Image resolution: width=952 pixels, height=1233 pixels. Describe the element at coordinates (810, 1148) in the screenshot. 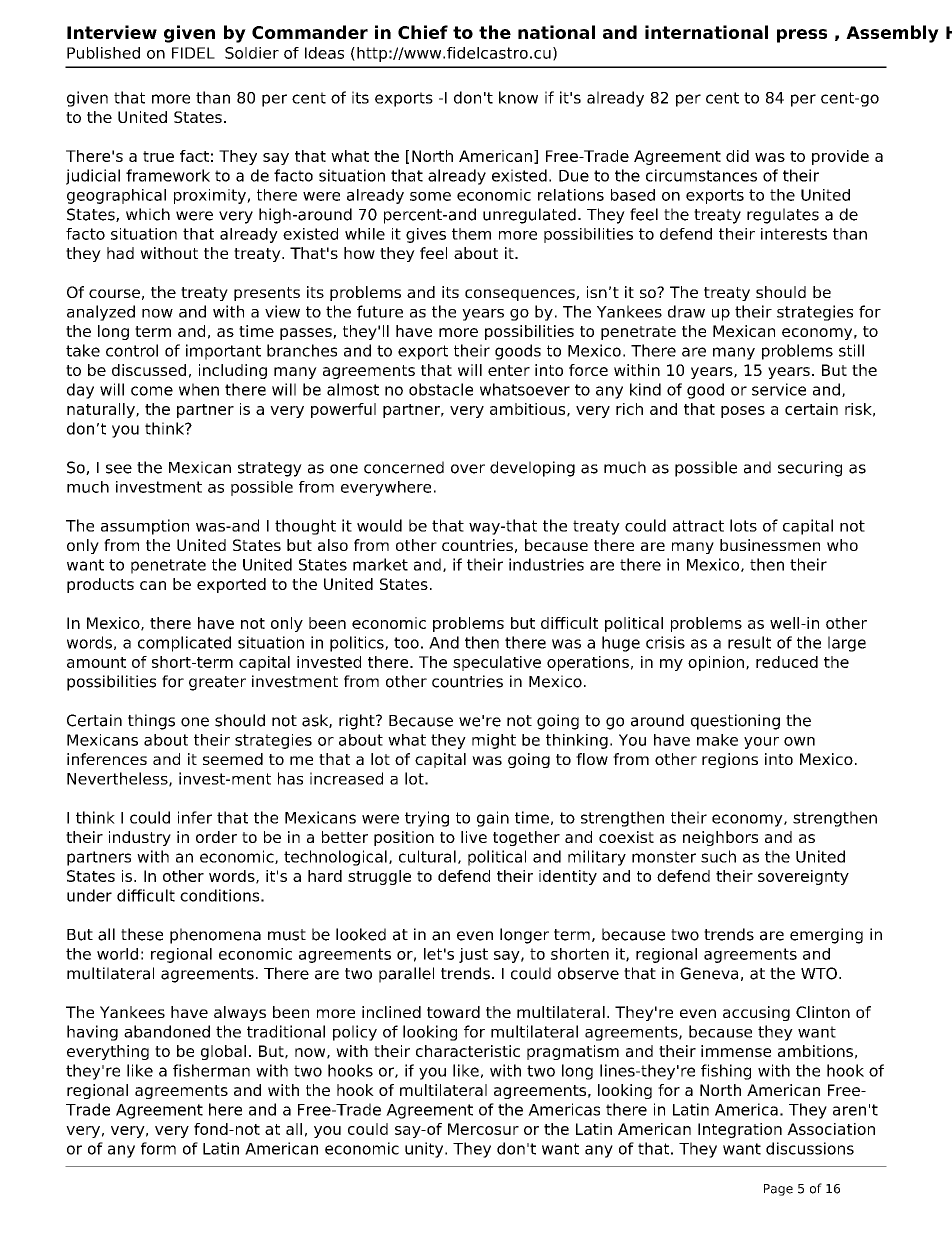

I see `discussions` at that location.
